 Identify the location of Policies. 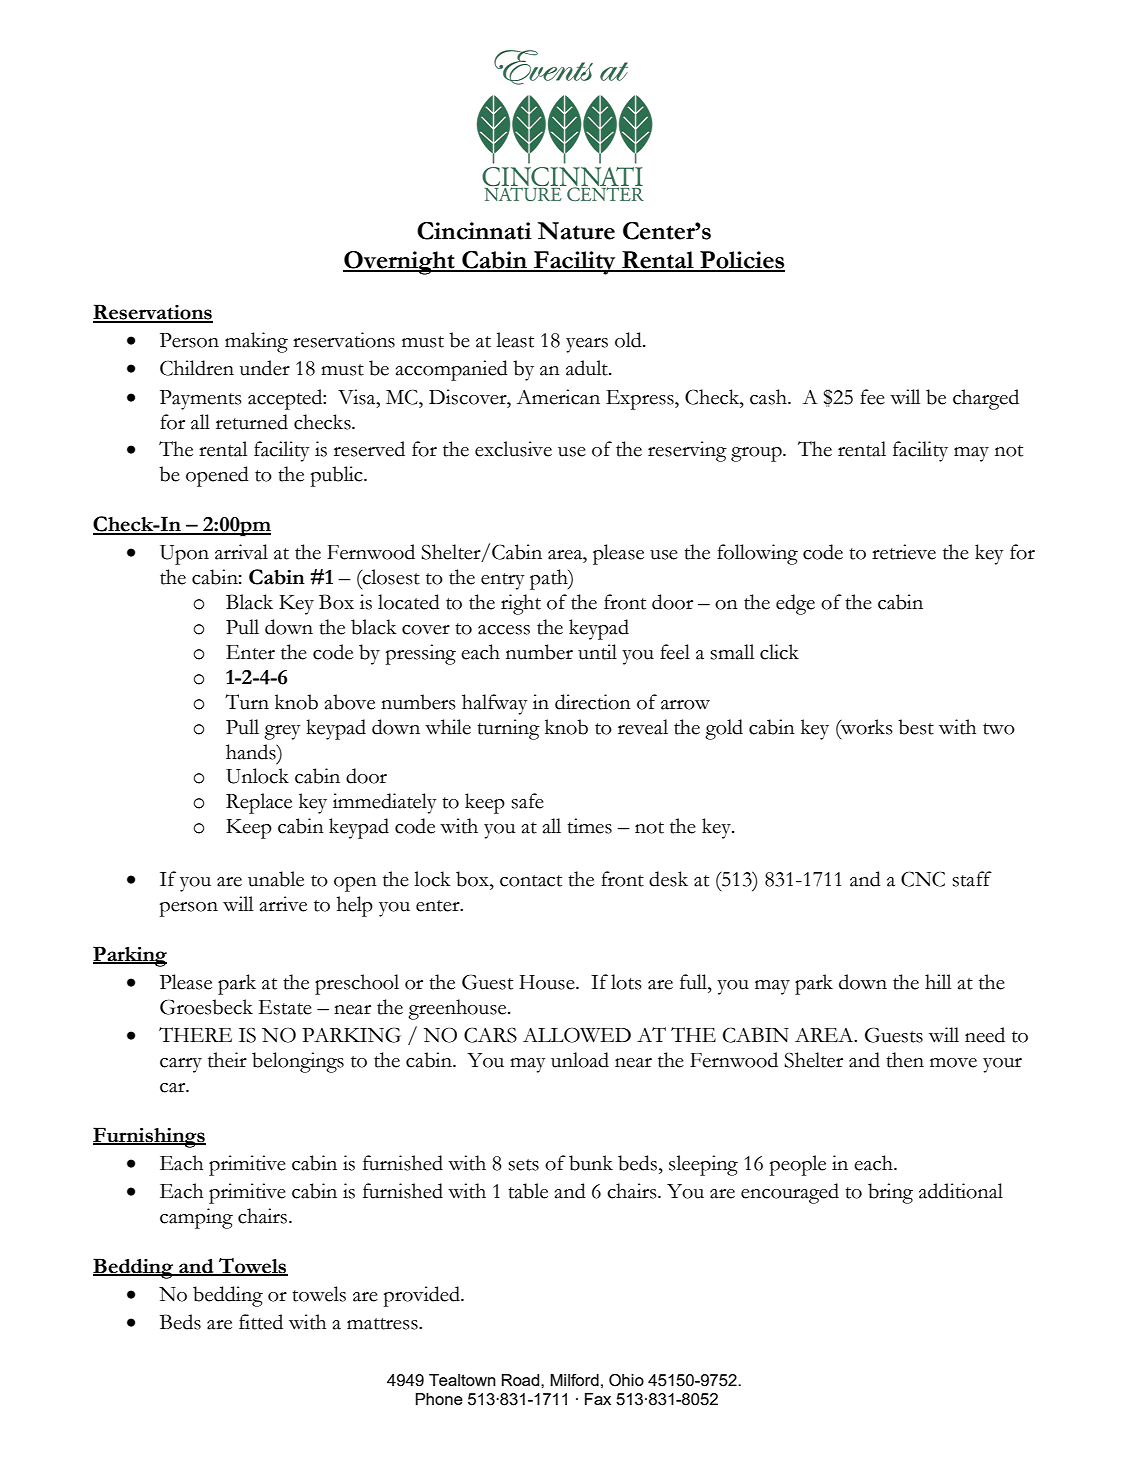
(741, 261).
